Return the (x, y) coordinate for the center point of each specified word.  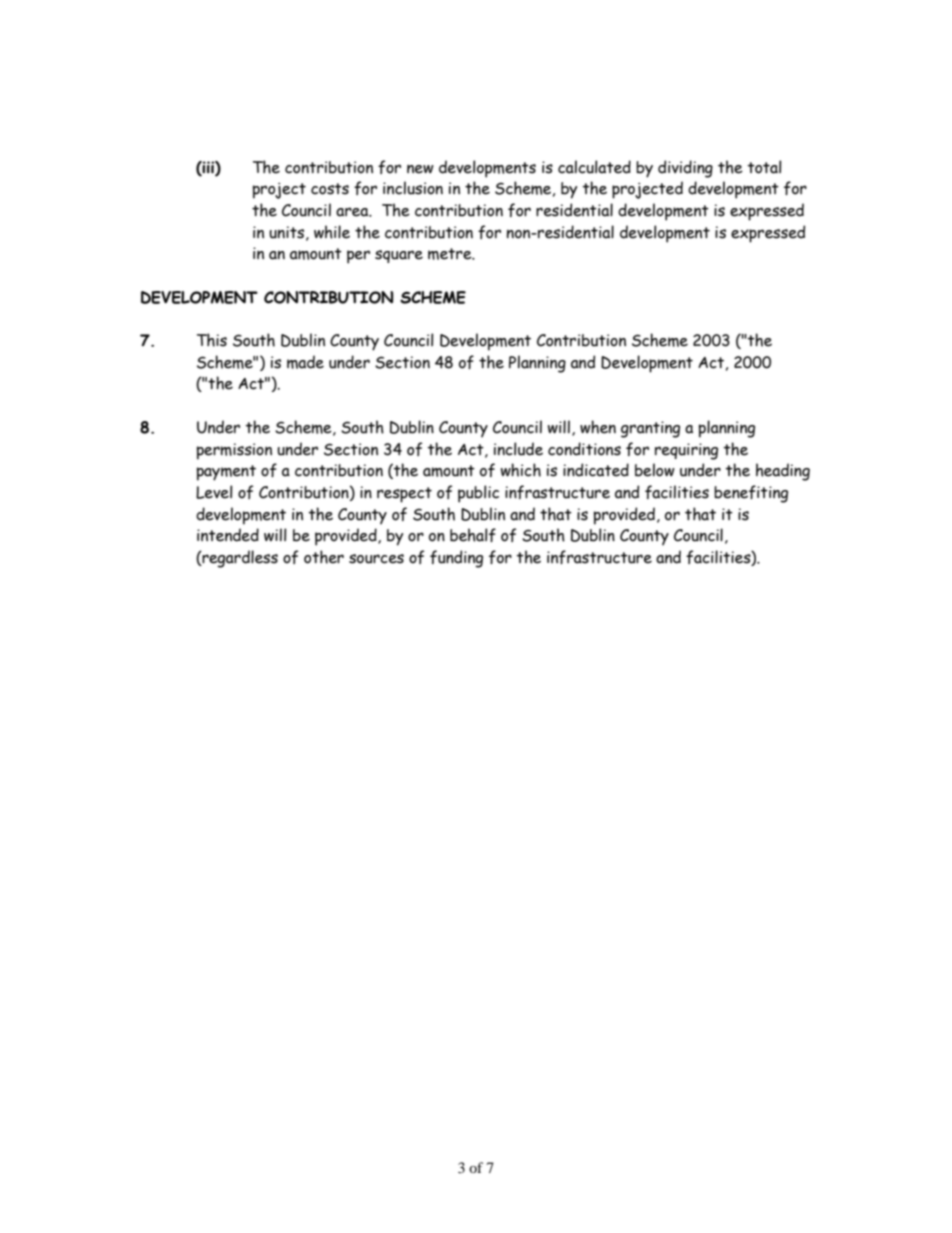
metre (451, 254)
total (764, 167)
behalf (473, 535)
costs (330, 189)
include (518, 449)
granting (650, 429)
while (332, 232)
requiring (686, 451)
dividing (685, 169)
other (324, 557)
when (598, 427)
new (420, 169)
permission (234, 451)
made (305, 362)
